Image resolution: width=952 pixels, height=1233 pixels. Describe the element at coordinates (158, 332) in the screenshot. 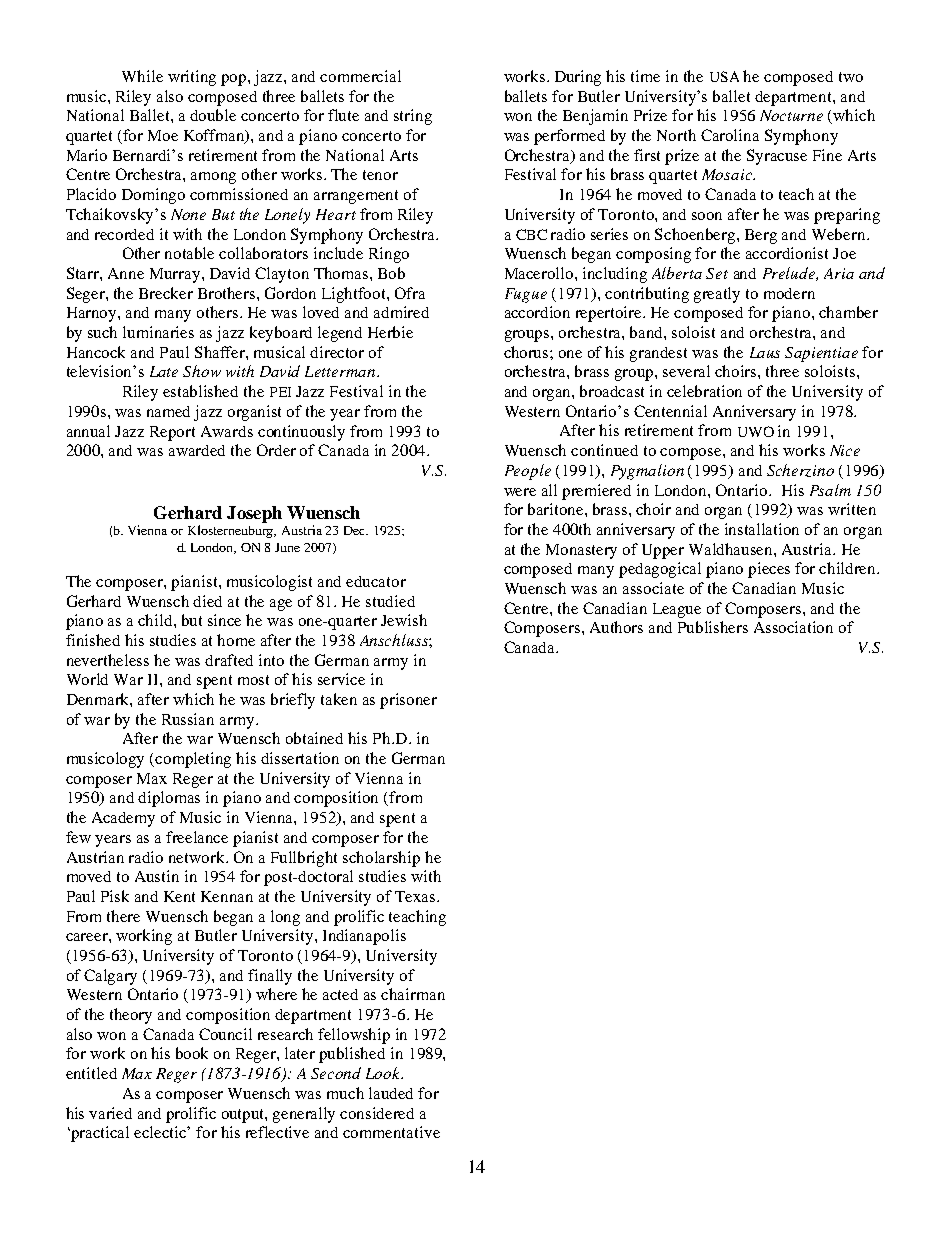

I see `luminaries` at that location.
